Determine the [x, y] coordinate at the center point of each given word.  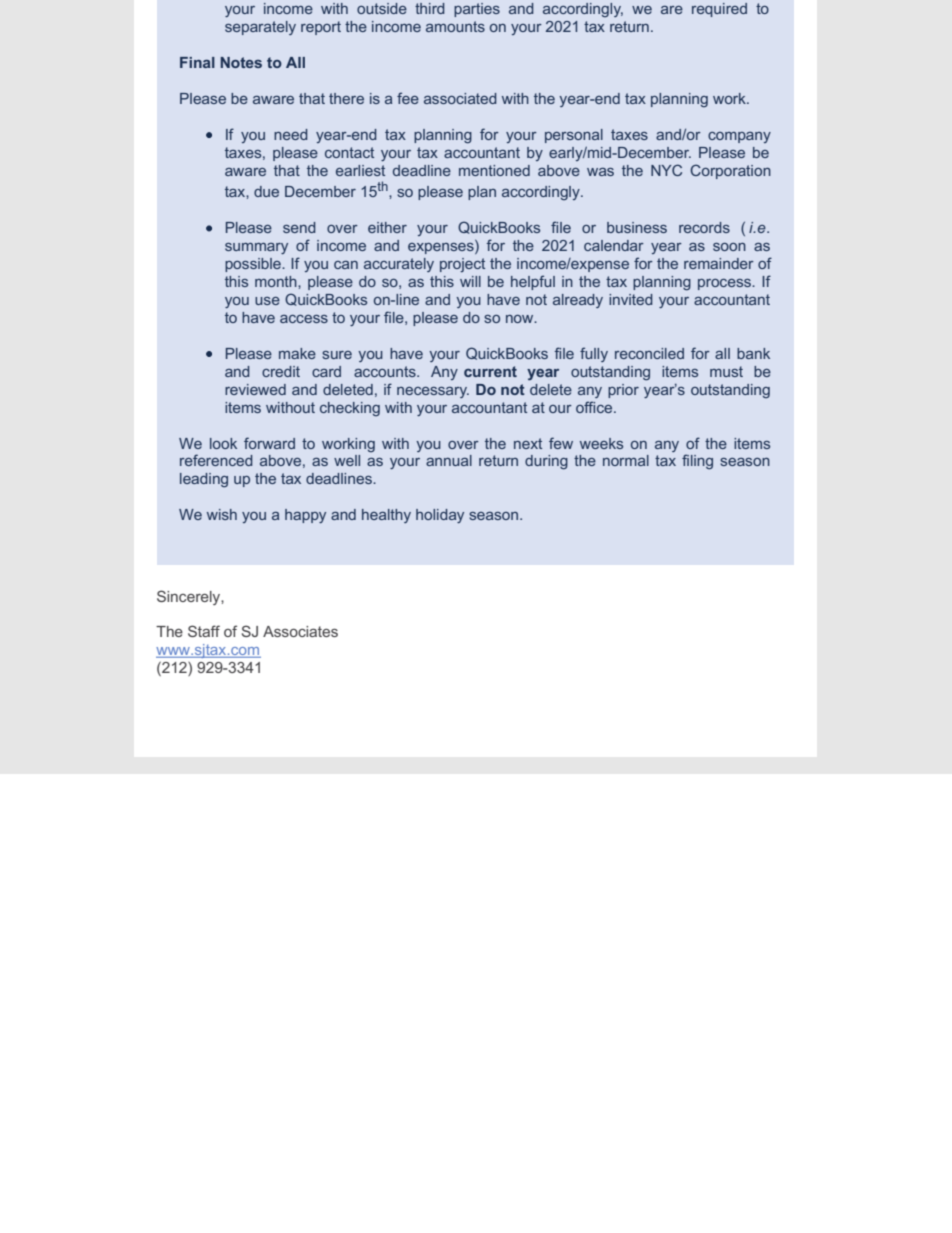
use [267, 301]
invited [631, 299]
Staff [204, 631]
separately [260, 28]
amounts [455, 26]
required [719, 10]
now [521, 319]
